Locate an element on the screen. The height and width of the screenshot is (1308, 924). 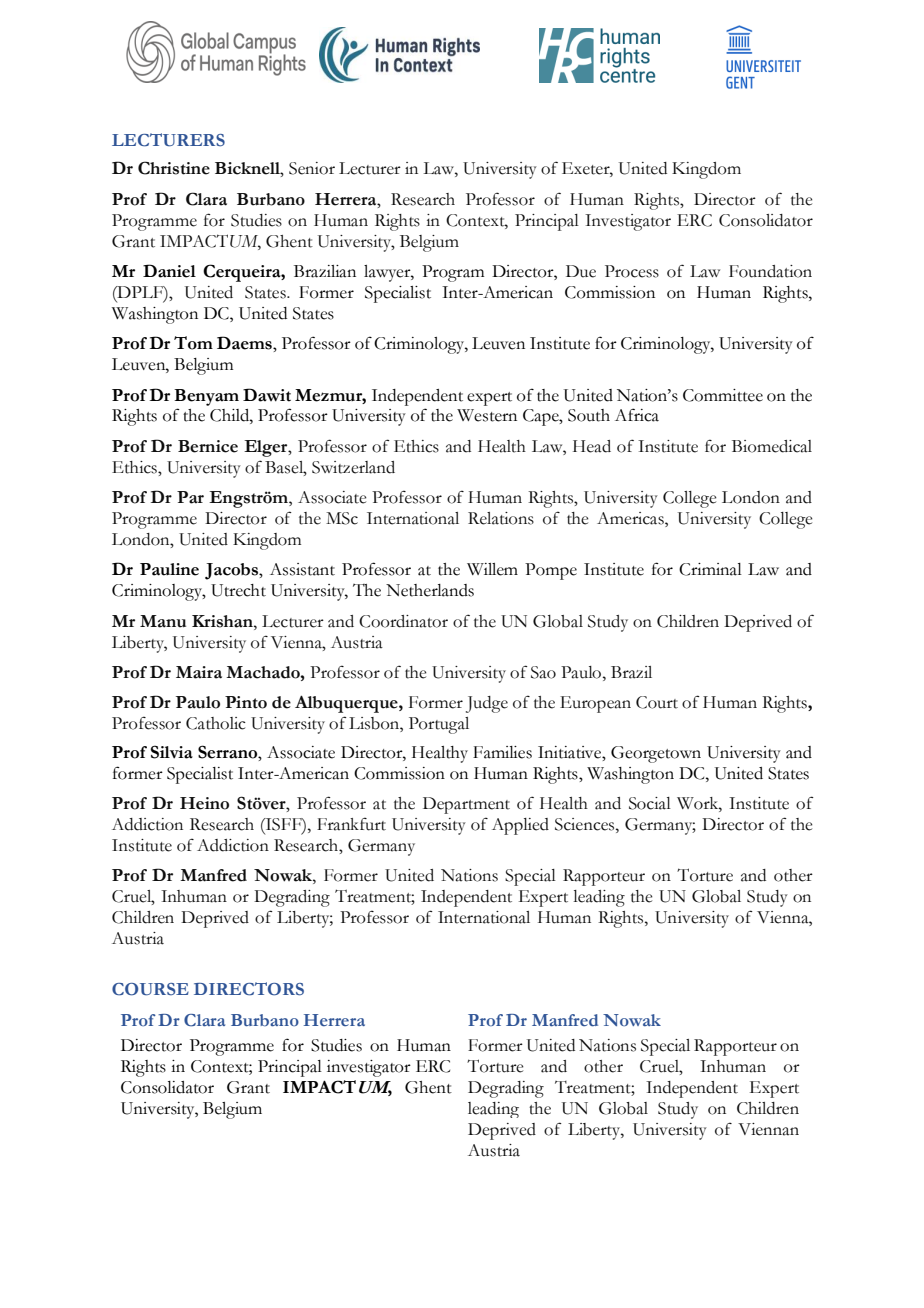
Bernice is located at coordinates (208, 446).
